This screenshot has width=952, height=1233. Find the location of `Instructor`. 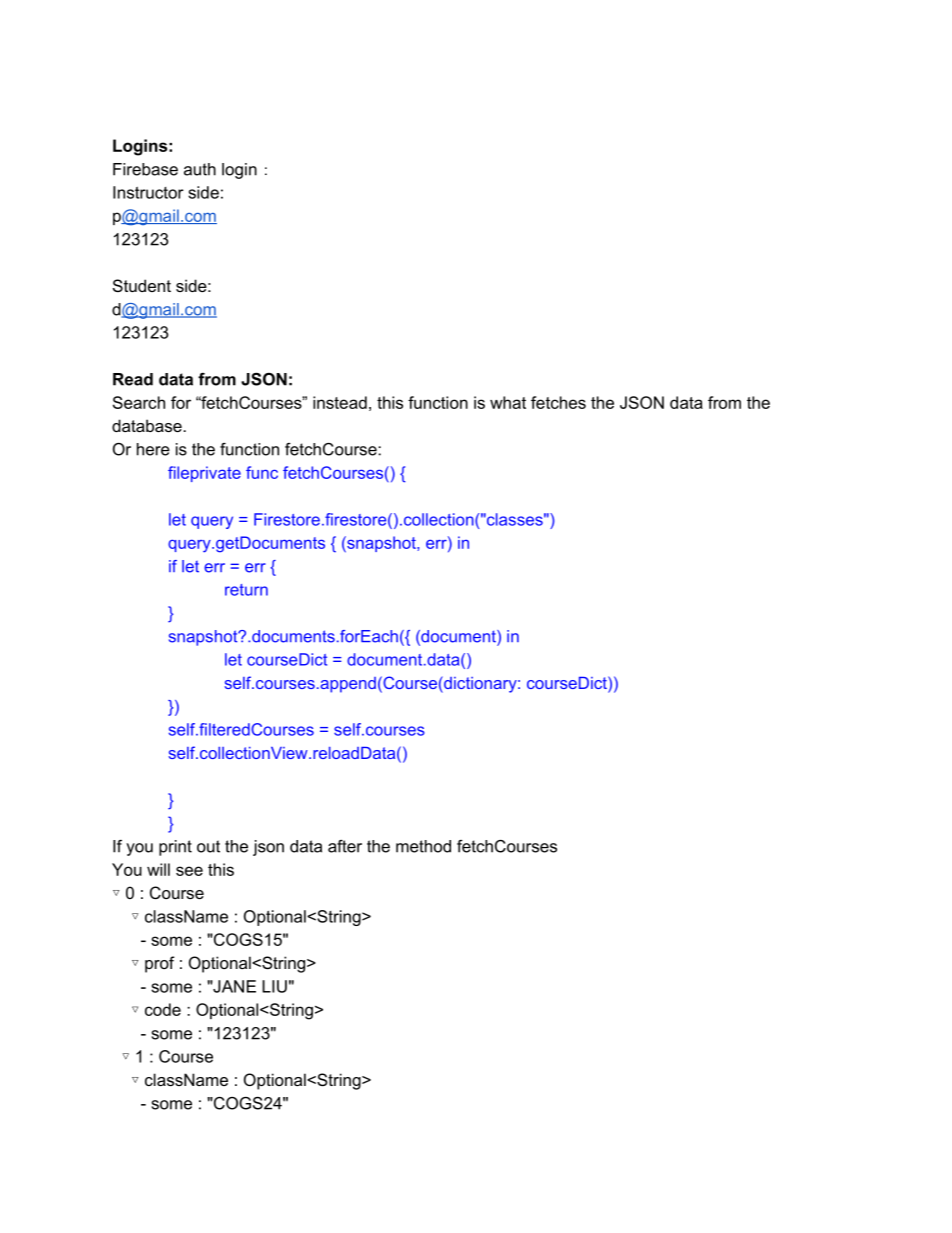

Instructor is located at coordinates (148, 192).
